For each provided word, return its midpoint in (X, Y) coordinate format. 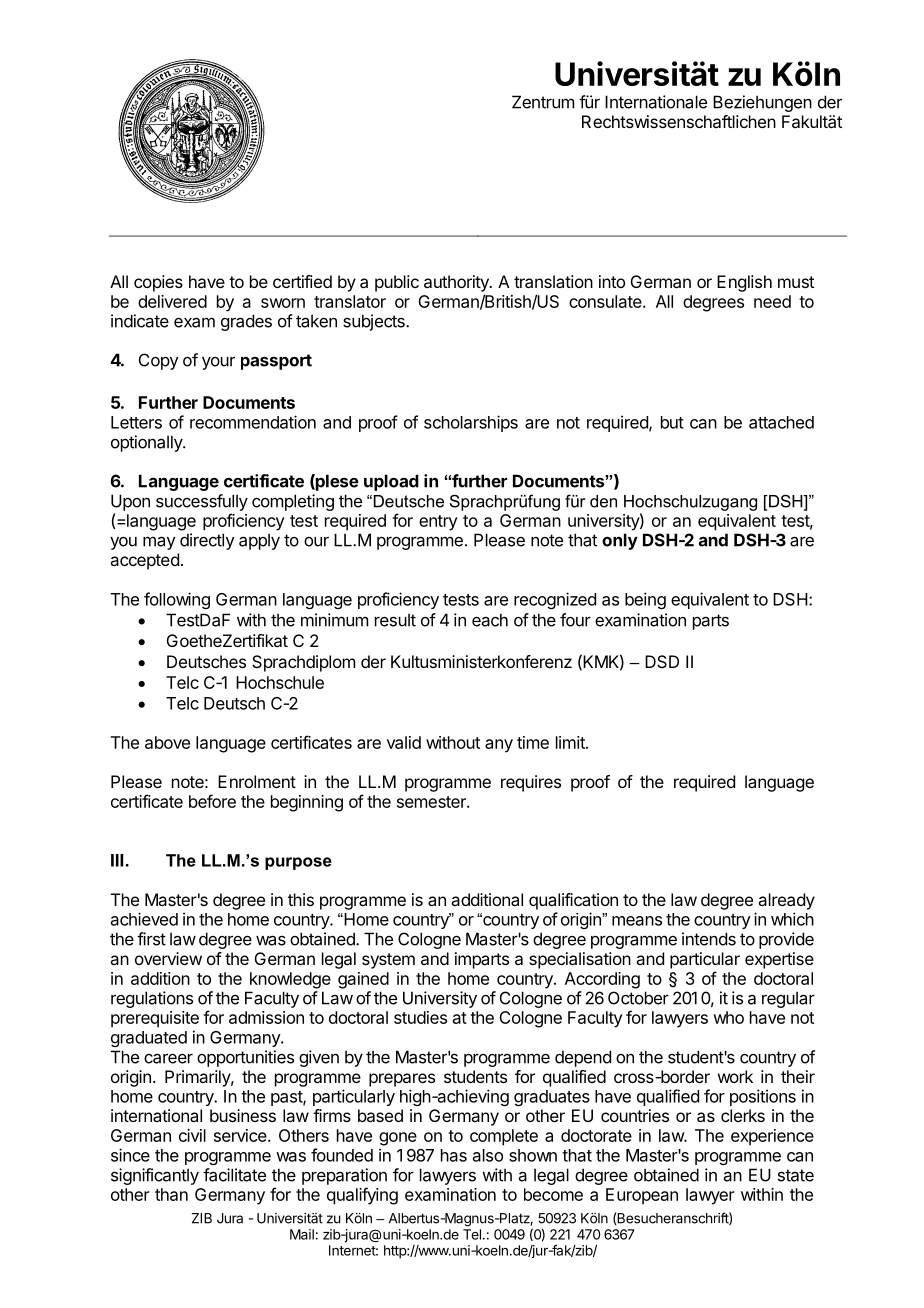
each (490, 620)
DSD (662, 661)
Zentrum (543, 102)
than (171, 1194)
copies (158, 283)
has (454, 1155)
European (642, 1196)
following (177, 600)
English (744, 283)
